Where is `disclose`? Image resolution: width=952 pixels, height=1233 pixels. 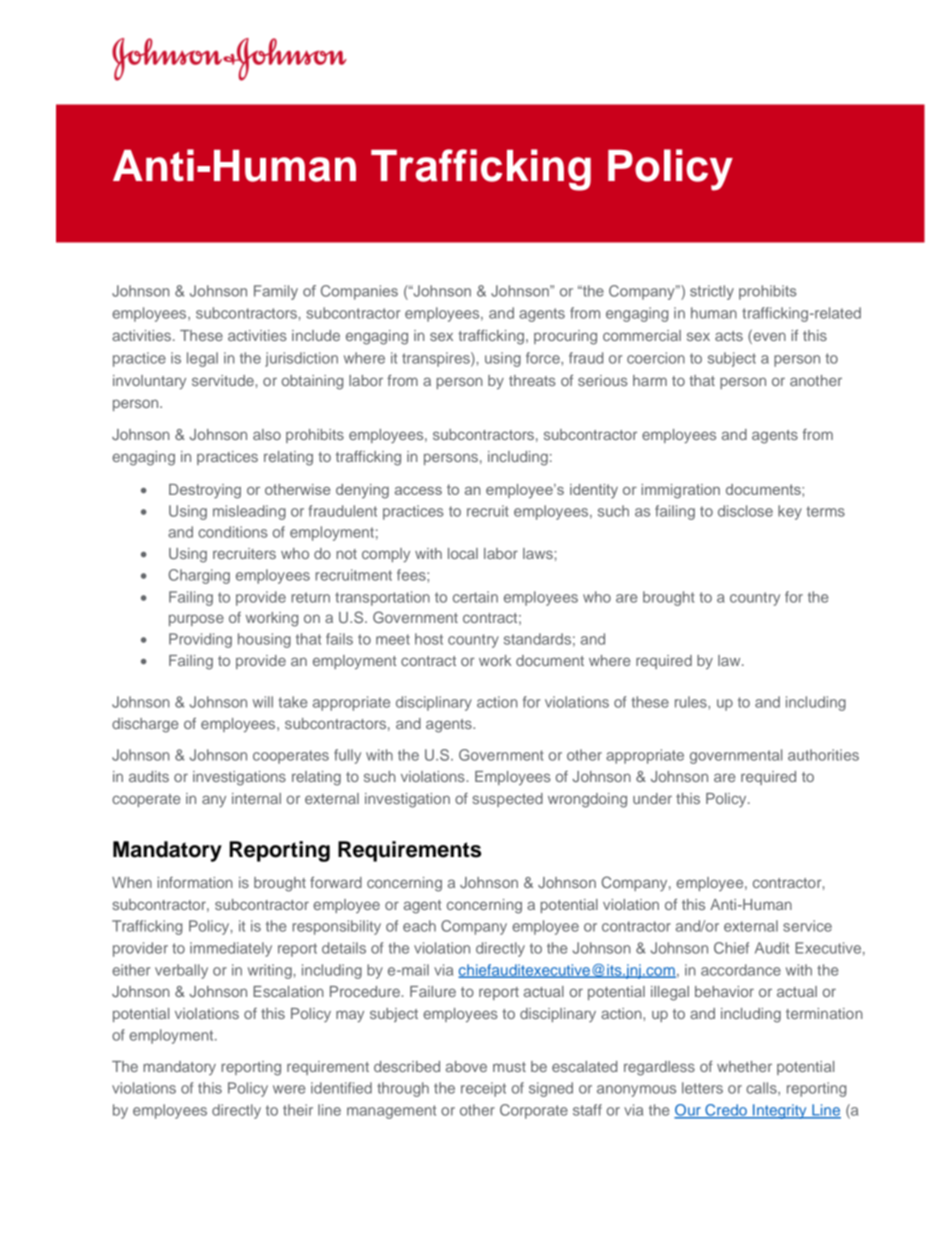 disclose is located at coordinates (745, 511).
